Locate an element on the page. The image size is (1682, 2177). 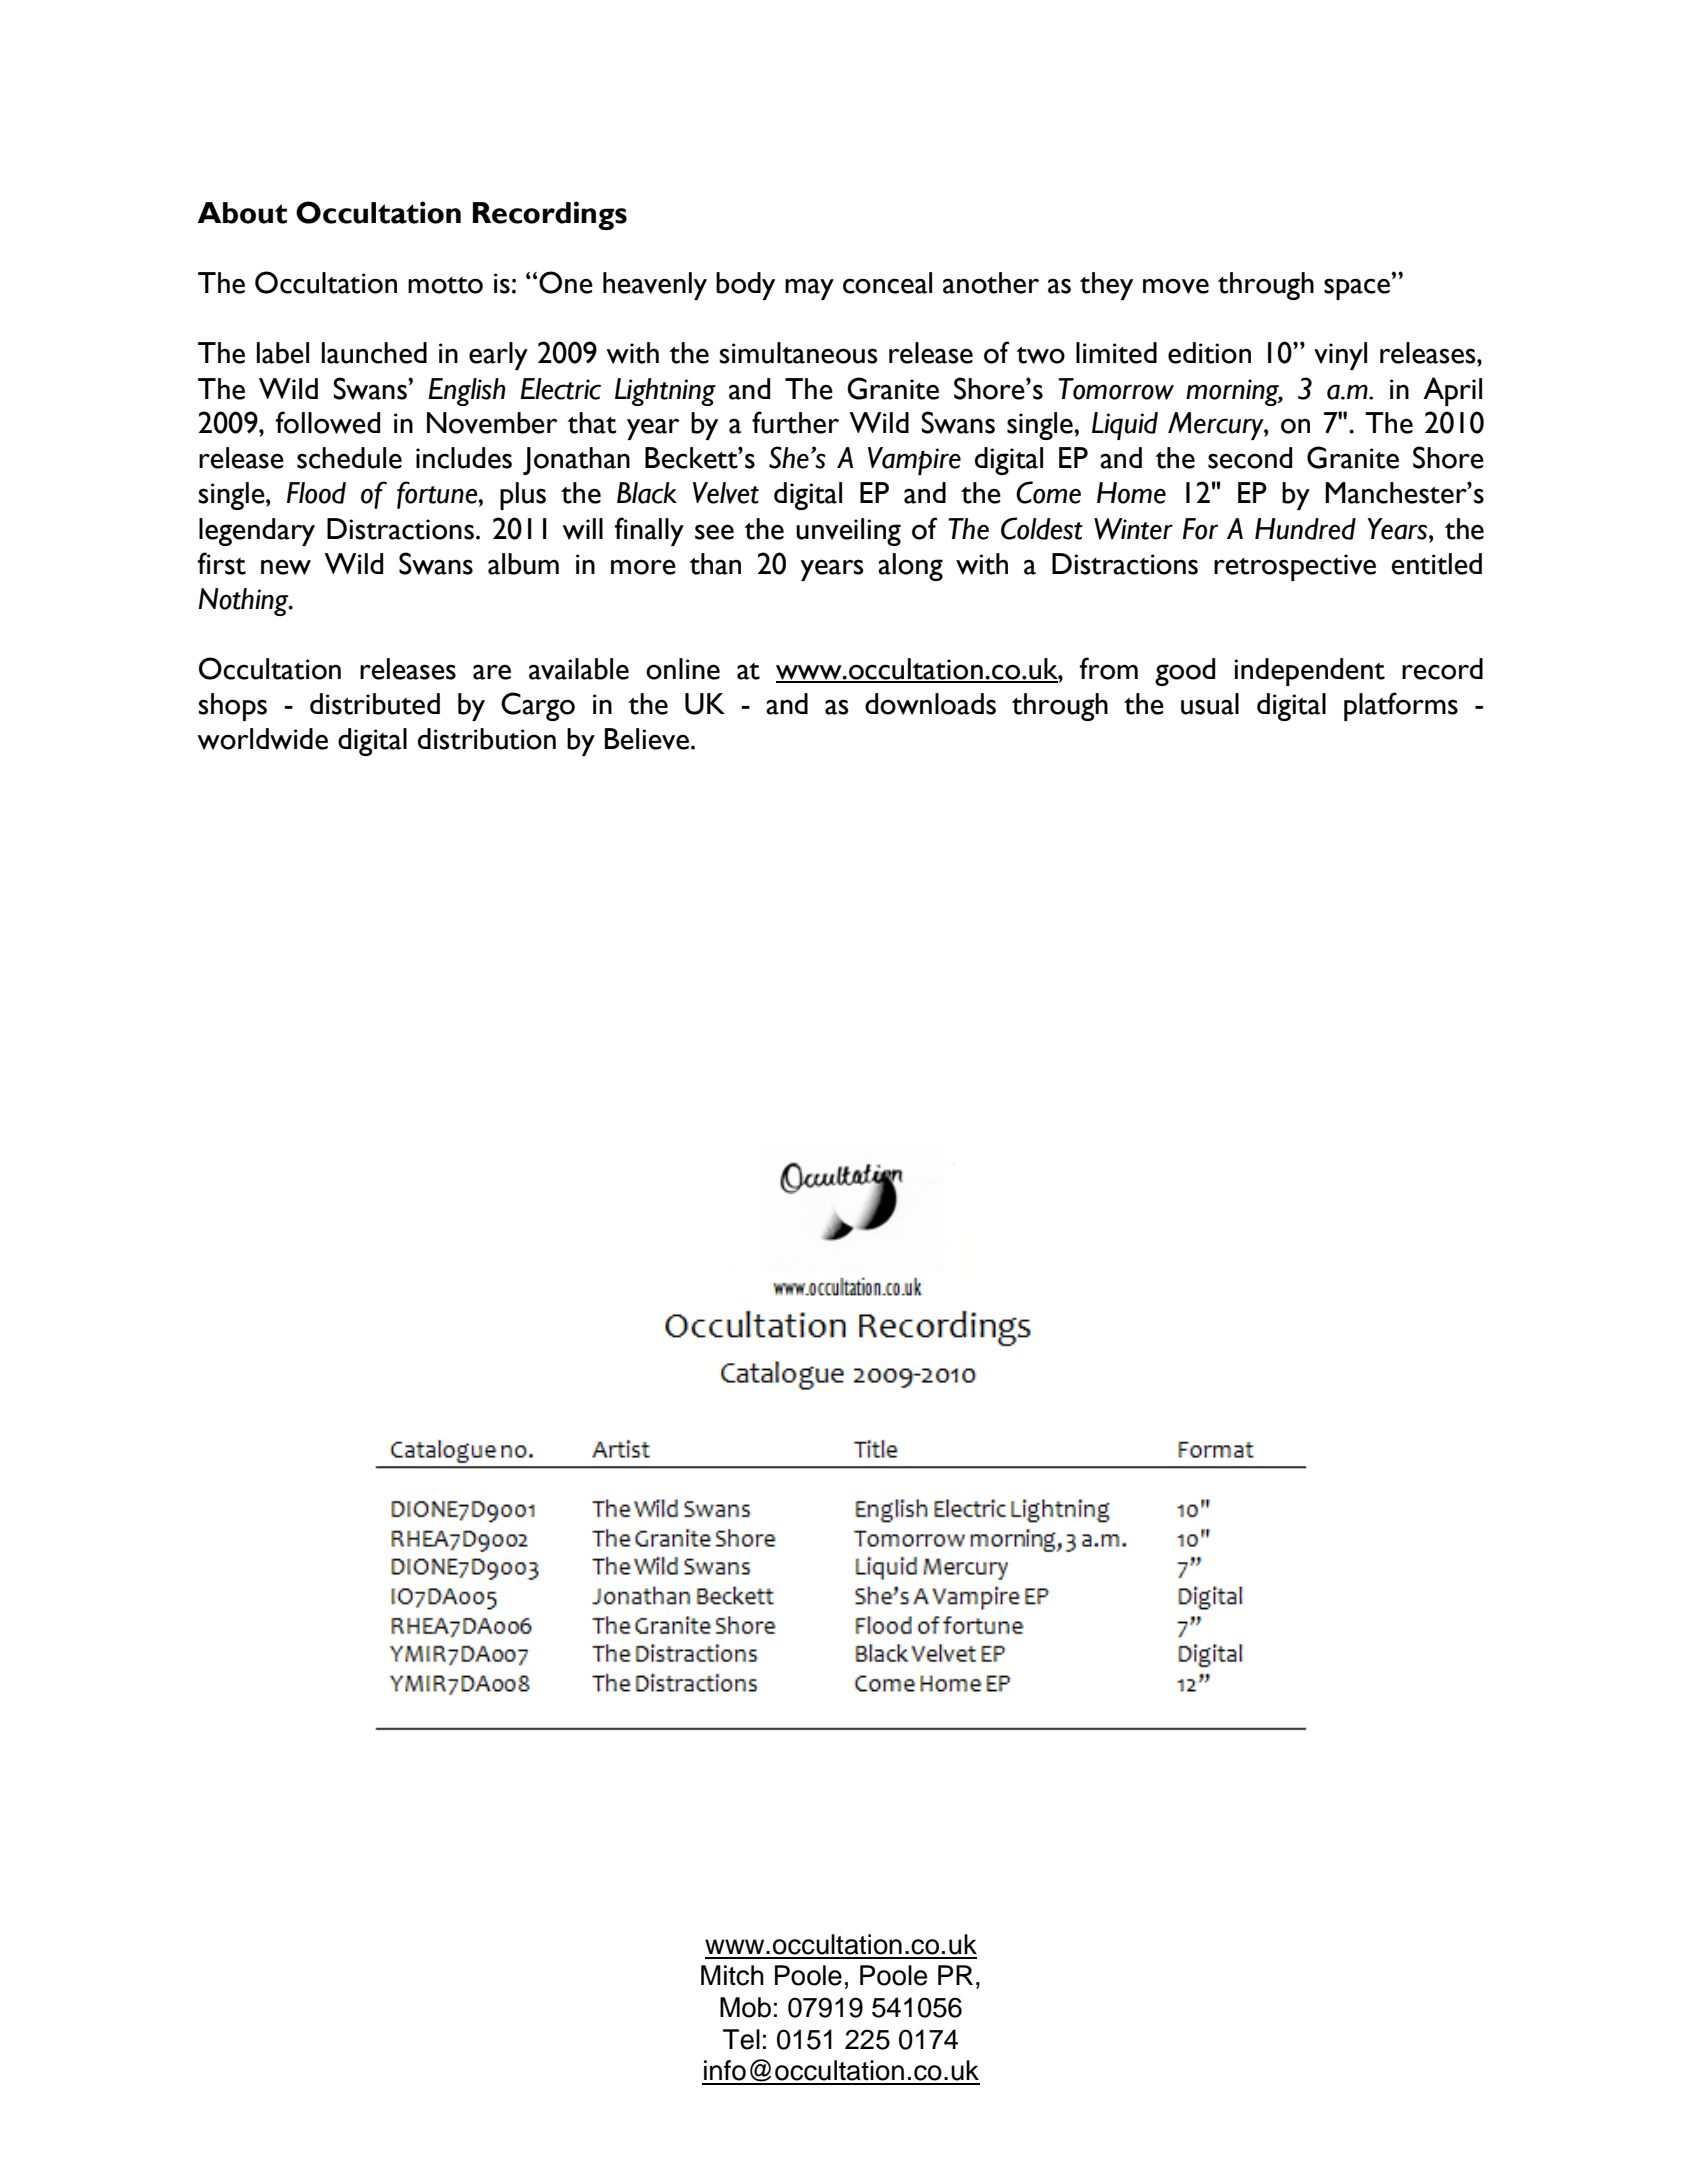
space is located at coordinates (1357, 289).
